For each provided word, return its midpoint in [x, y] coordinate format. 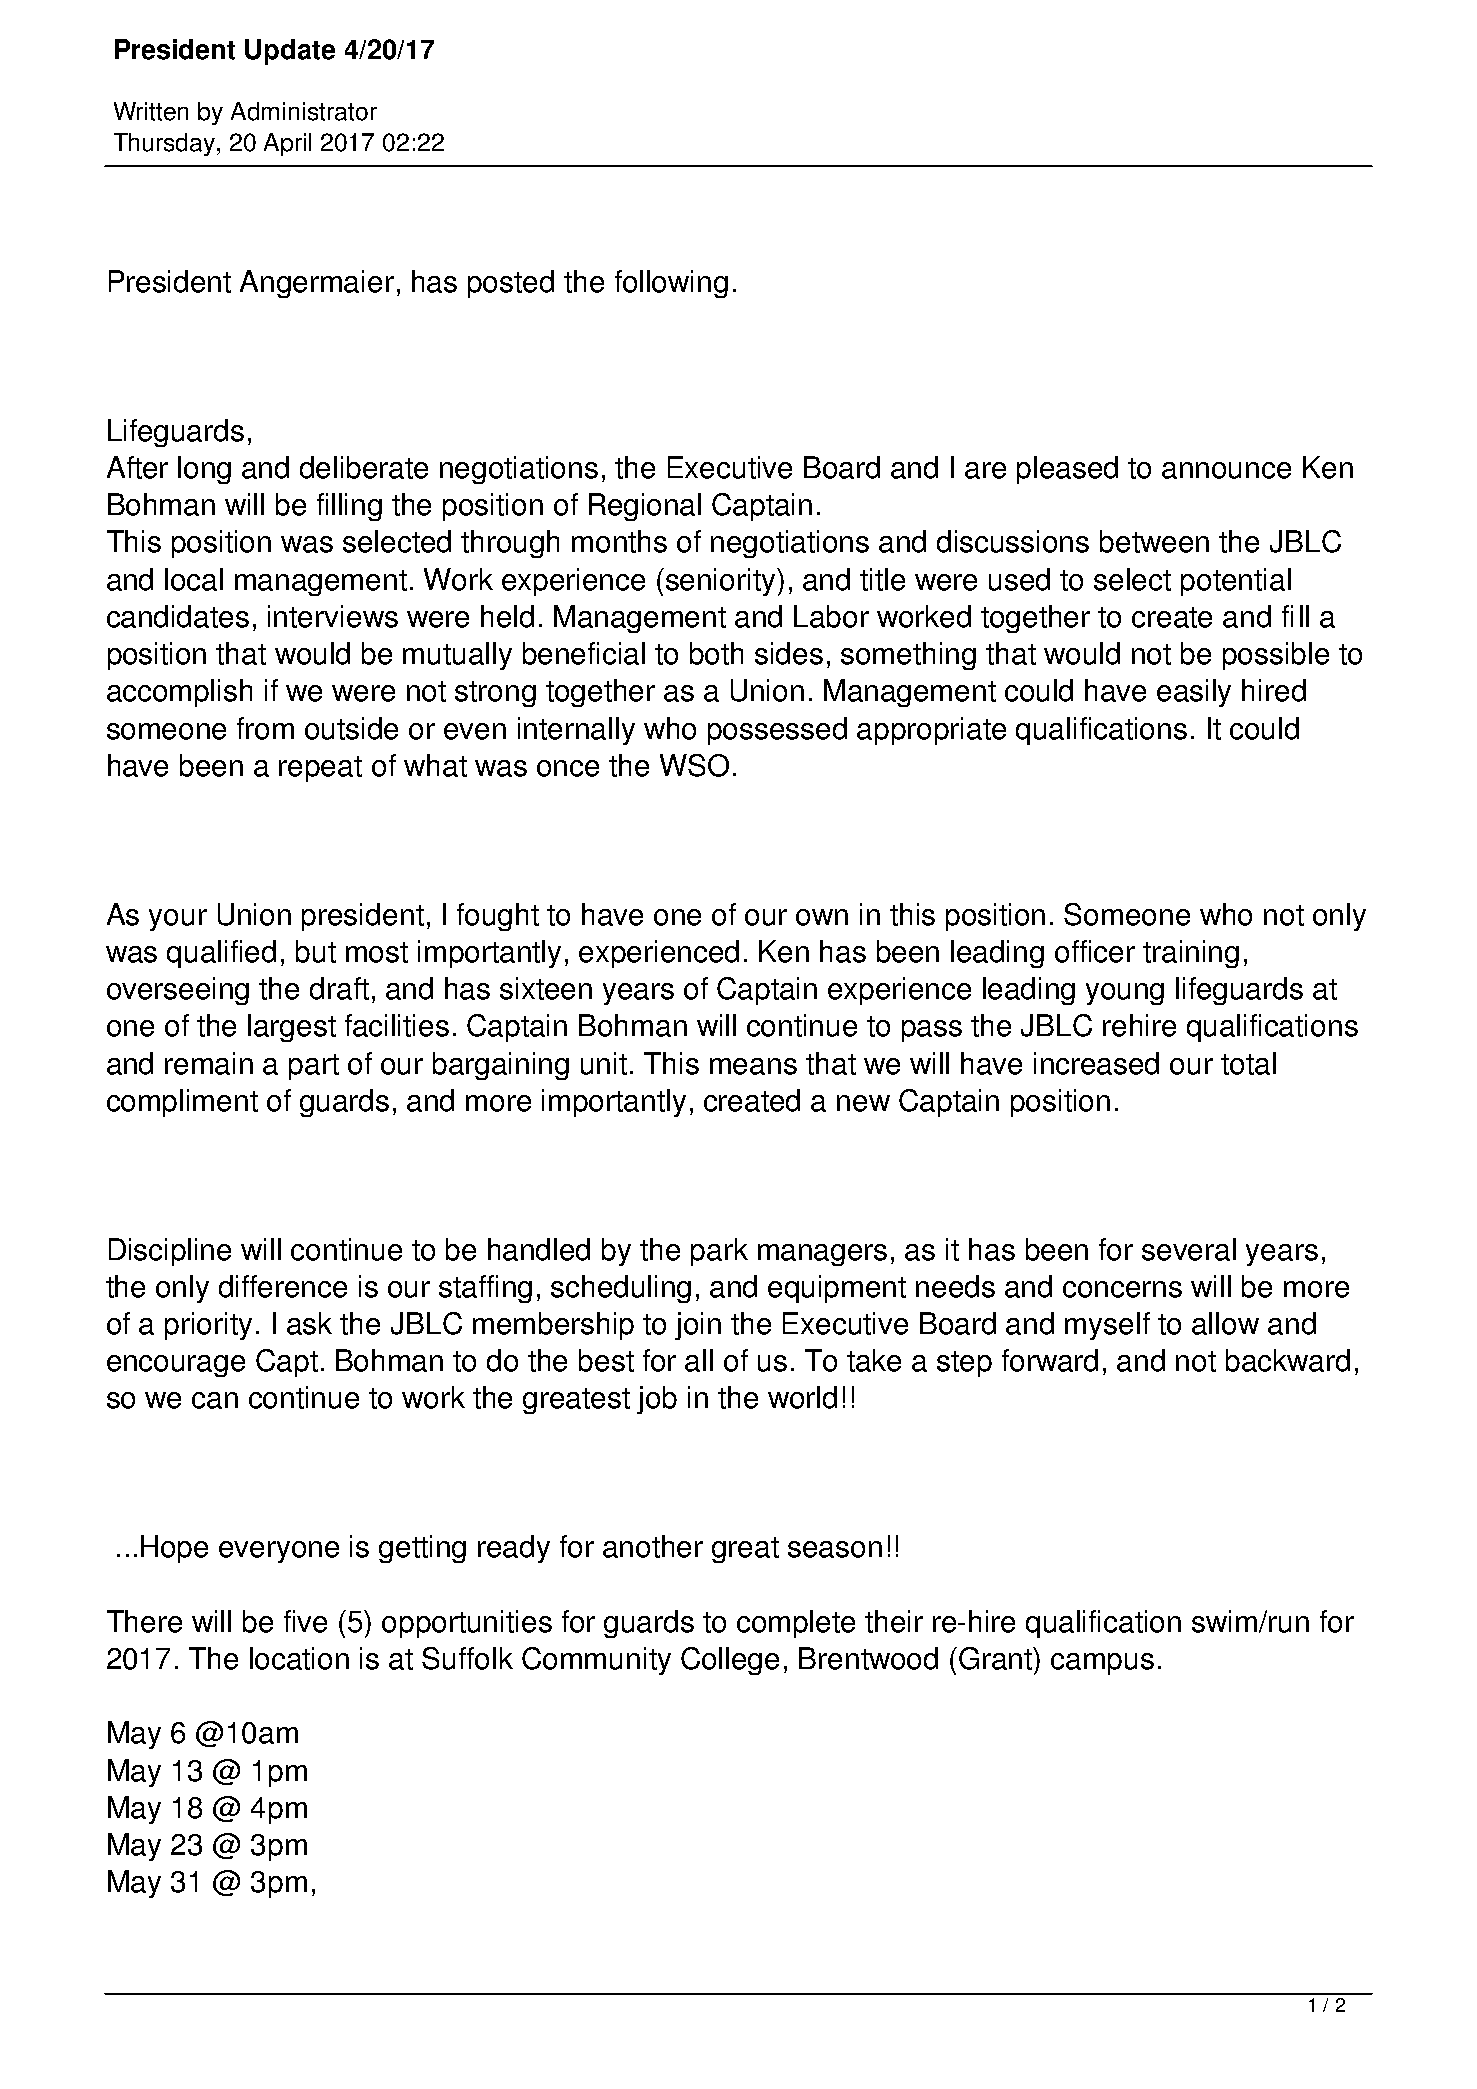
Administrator [304, 111]
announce [1226, 470]
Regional [645, 507]
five [305, 1621]
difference [283, 1286]
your [178, 920]
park [719, 1252]
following [671, 284]
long [204, 470]
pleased [1067, 470]
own [822, 917]
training [1191, 954]
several [1189, 1249]
